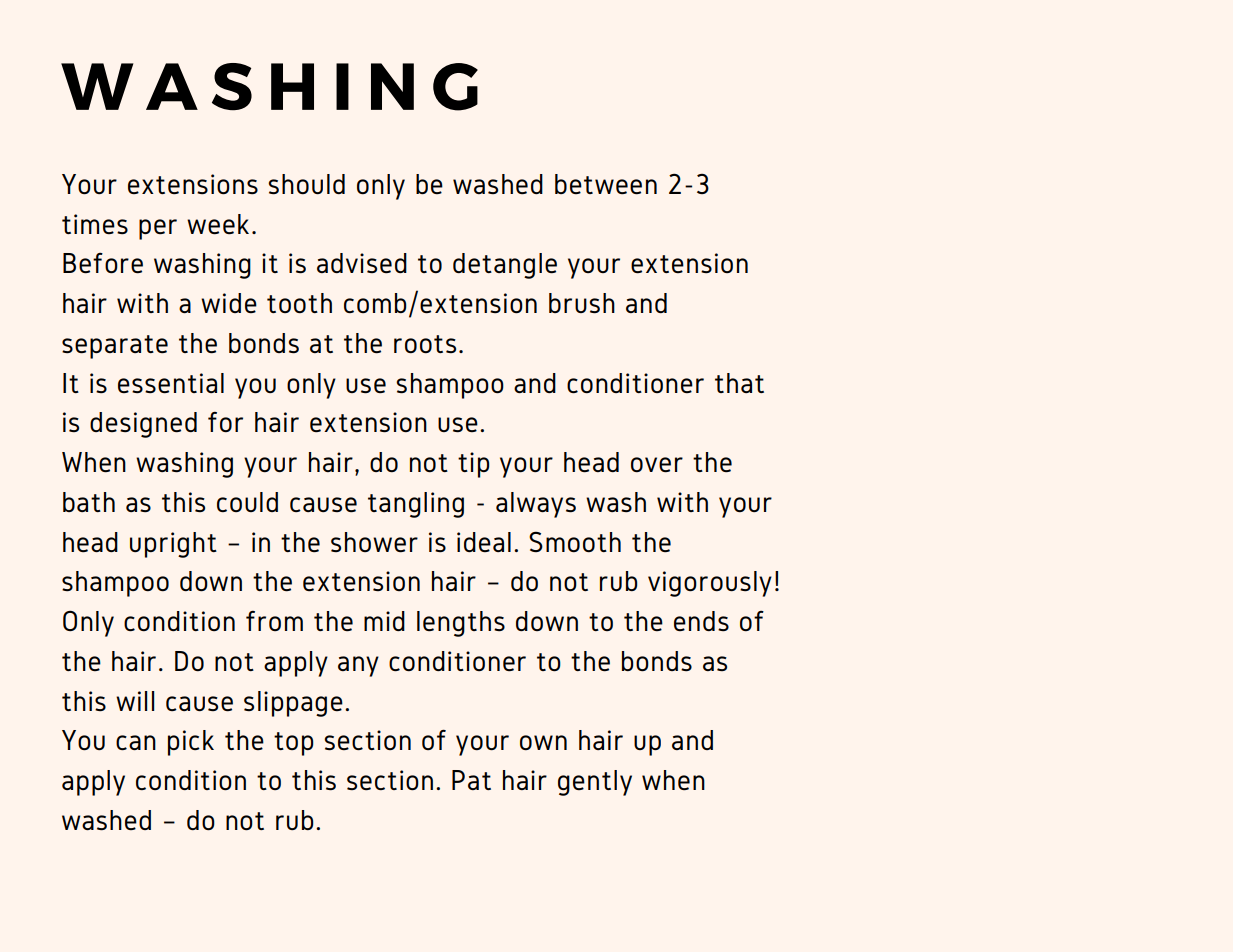 The width and height of the image is (1233, 952). Describe the element at coordinates (710, 584) in the image. I see `vigorously` at that location.
